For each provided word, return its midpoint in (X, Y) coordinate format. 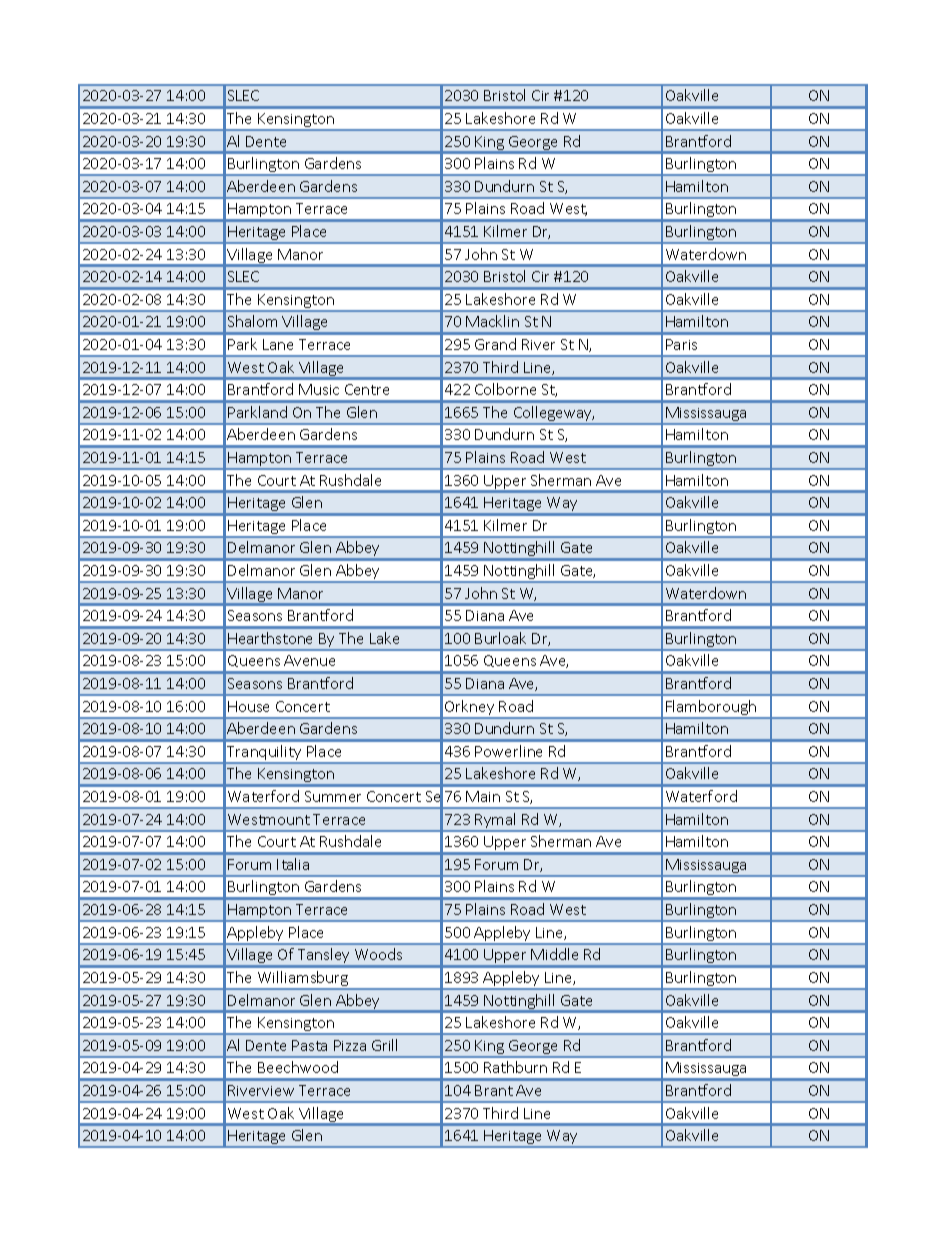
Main (483, 796)
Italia (293, 864)
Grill (384, 1045)
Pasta (309, 1045)
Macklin (492, 321)
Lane (278, 344)
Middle (554, 954)
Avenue (309, 660)
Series (447, 797)
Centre (367, 389)
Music (319, 389)
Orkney (470, 709)
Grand (495, 344)
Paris (681, 344)
